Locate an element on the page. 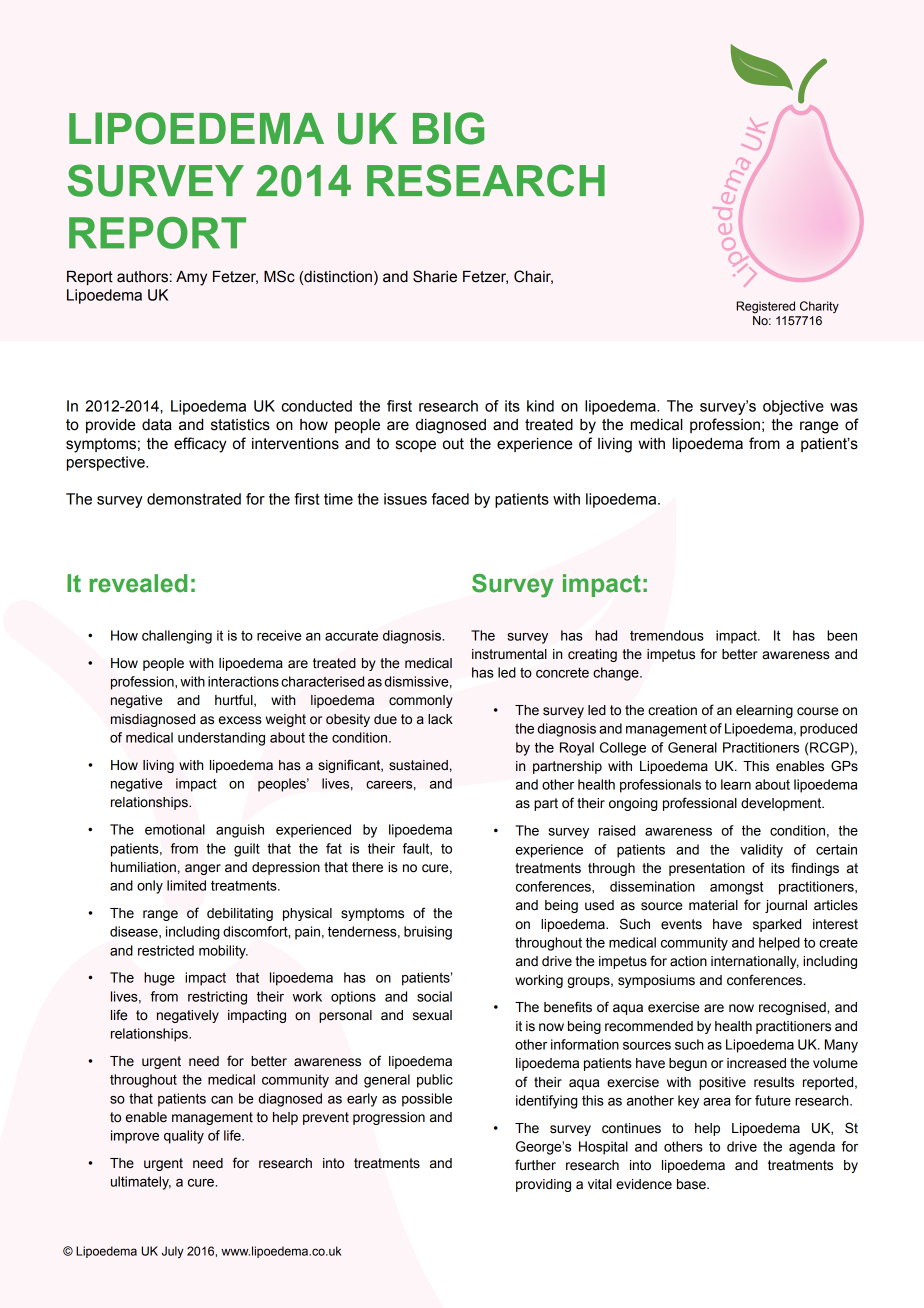  mobility is located at coordinates (223, 952).
